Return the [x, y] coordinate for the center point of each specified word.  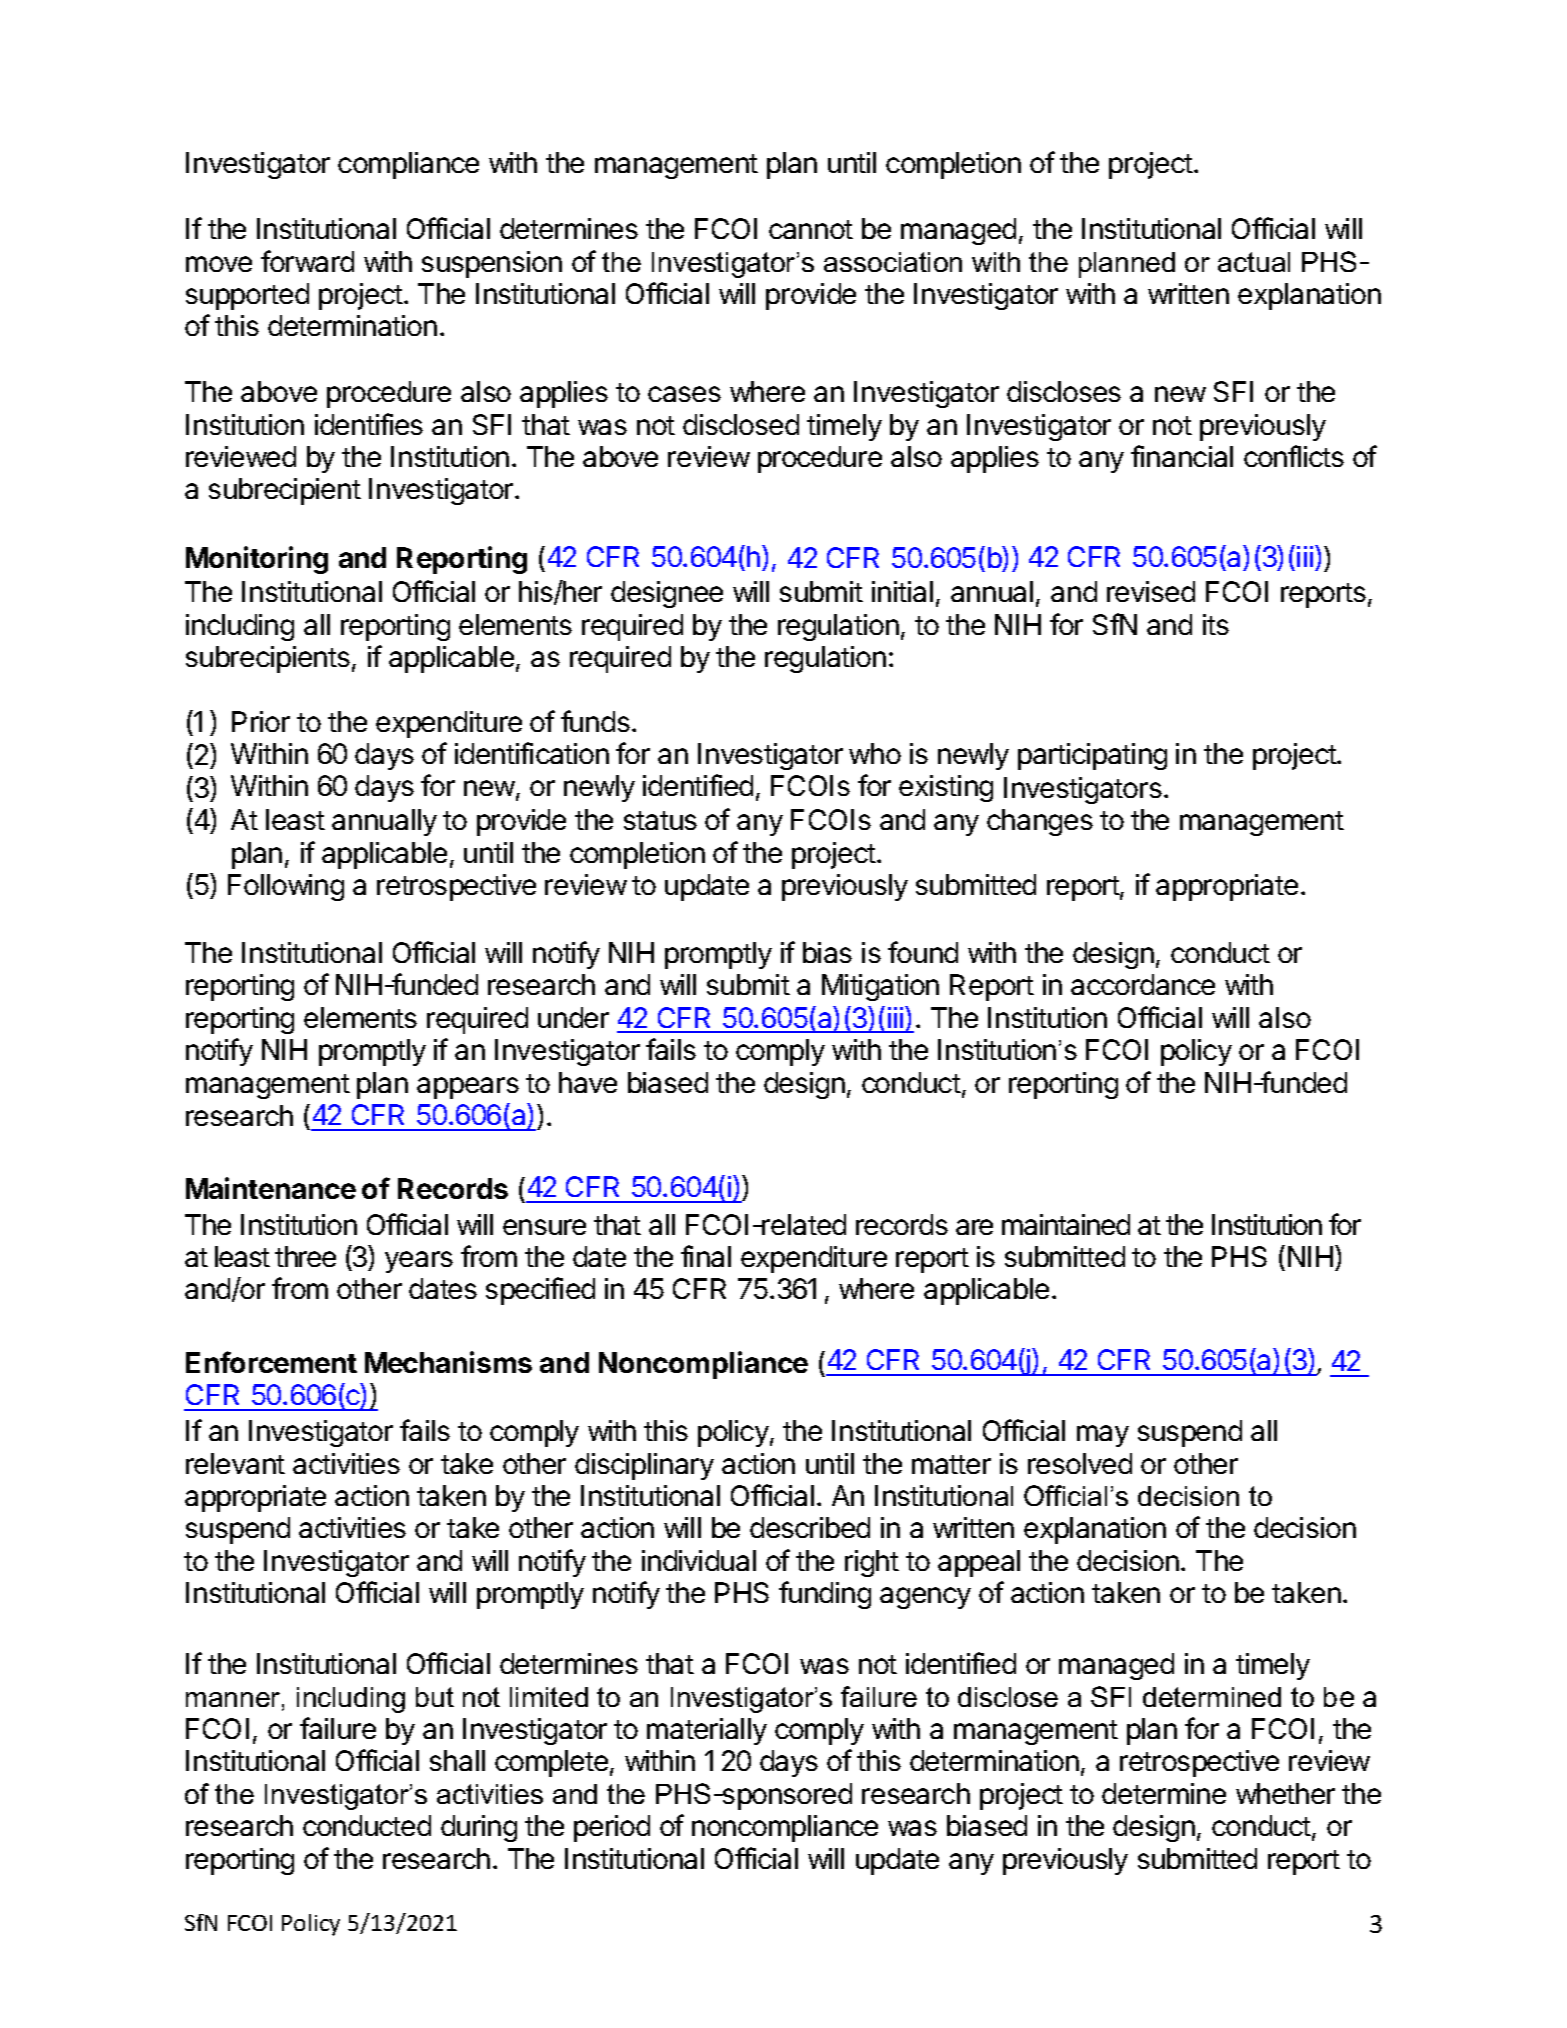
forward [307, 261]
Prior [261, 721]
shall [457, 1760]
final [706, 1256]
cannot [811, 229]
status [660, 820]
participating [1092, 756]
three [305, 1256]
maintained [1066, 1224]
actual [1254, 262]
